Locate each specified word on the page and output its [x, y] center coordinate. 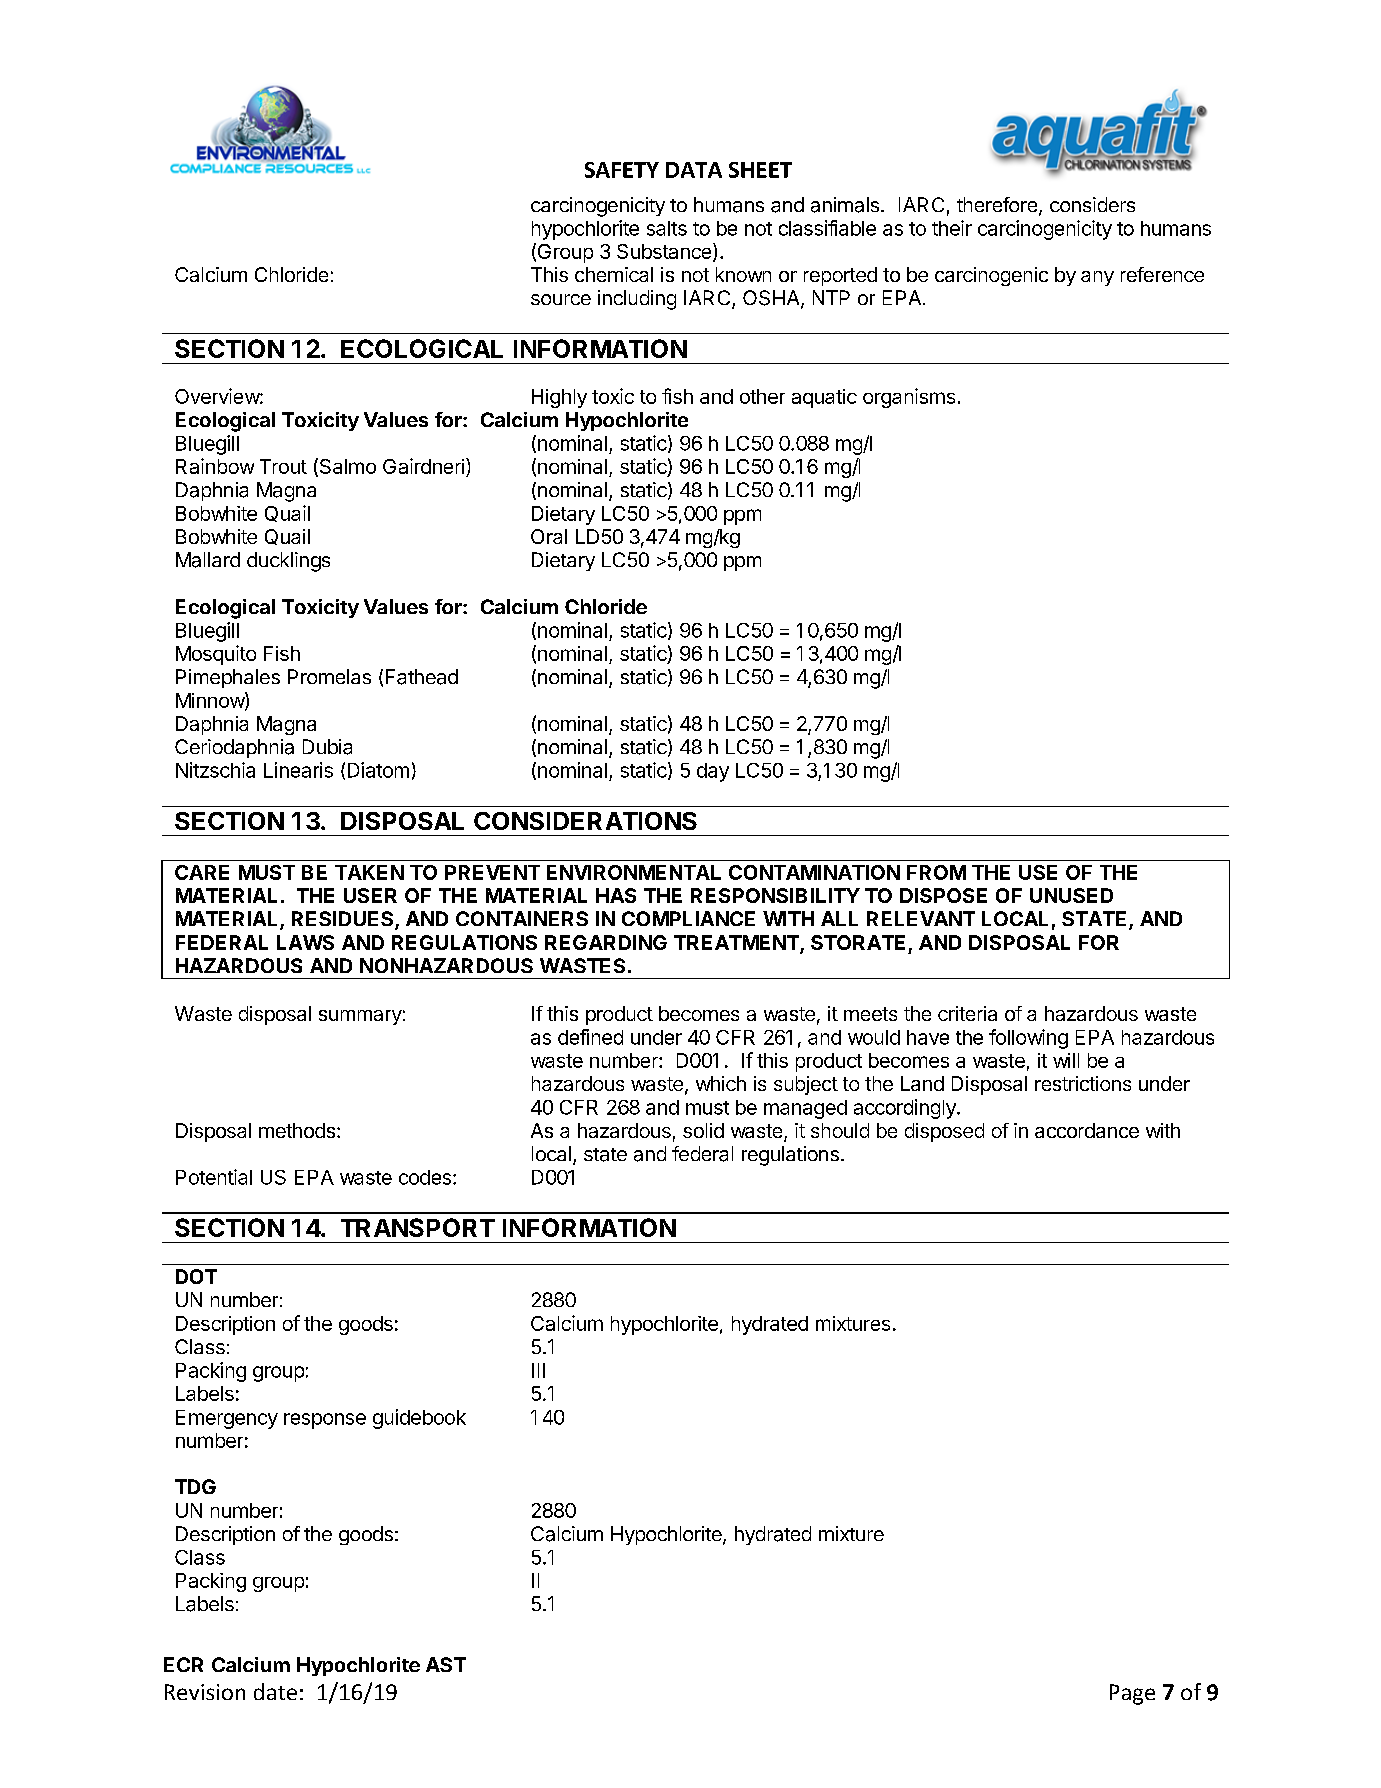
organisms [909, 398]
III [538, 1370]
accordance [1087, 1130]
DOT [196, 1276]
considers [1092, 204]
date [275, 1691]
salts [667, 228]
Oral [549, 536]
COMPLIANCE [688, 918]
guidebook [419, 1419]
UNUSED [1071, 895]
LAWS [305, 942]
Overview [218, 396]
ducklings [288, 562]
